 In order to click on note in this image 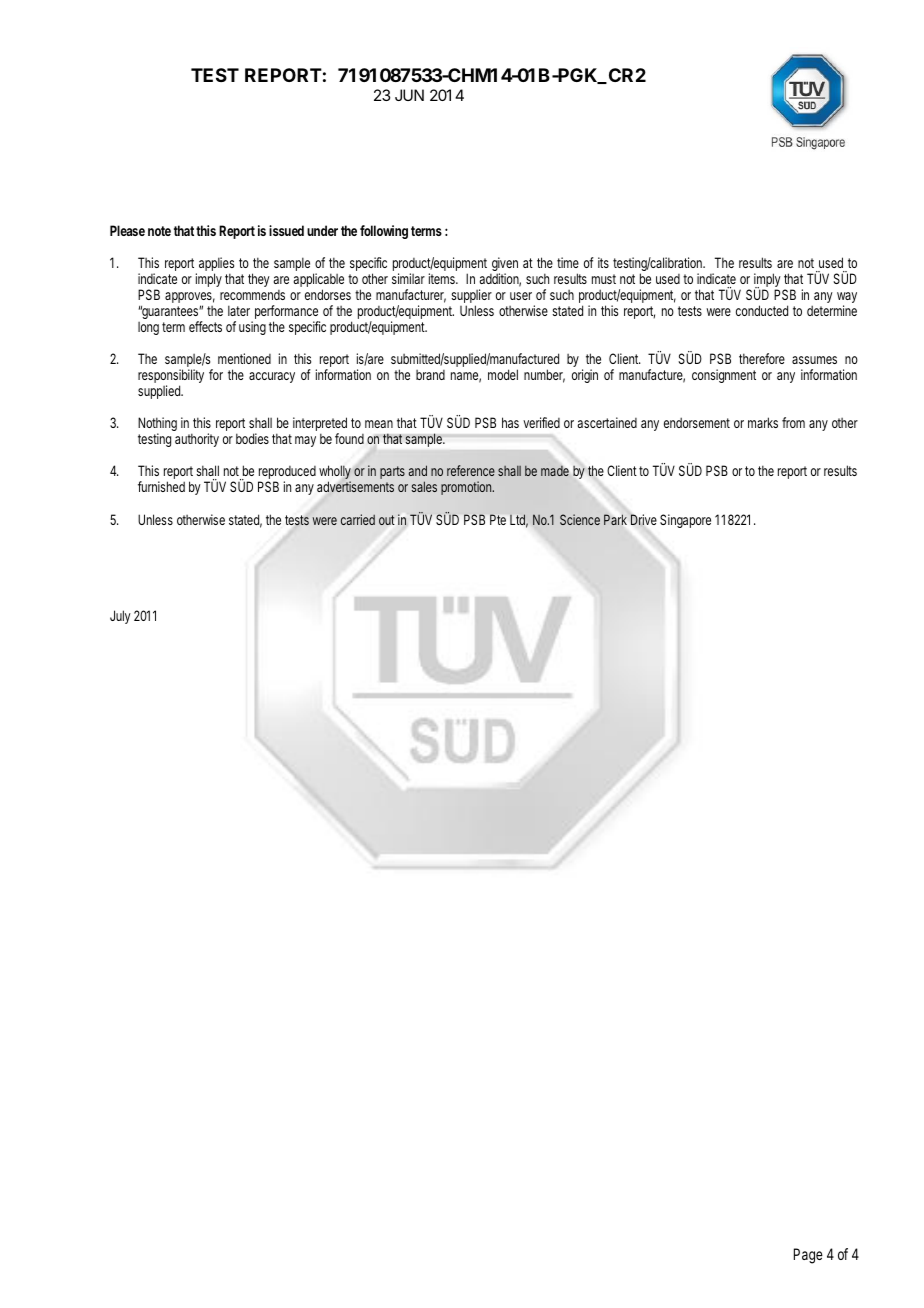, I will do `click(159, 231)`.
